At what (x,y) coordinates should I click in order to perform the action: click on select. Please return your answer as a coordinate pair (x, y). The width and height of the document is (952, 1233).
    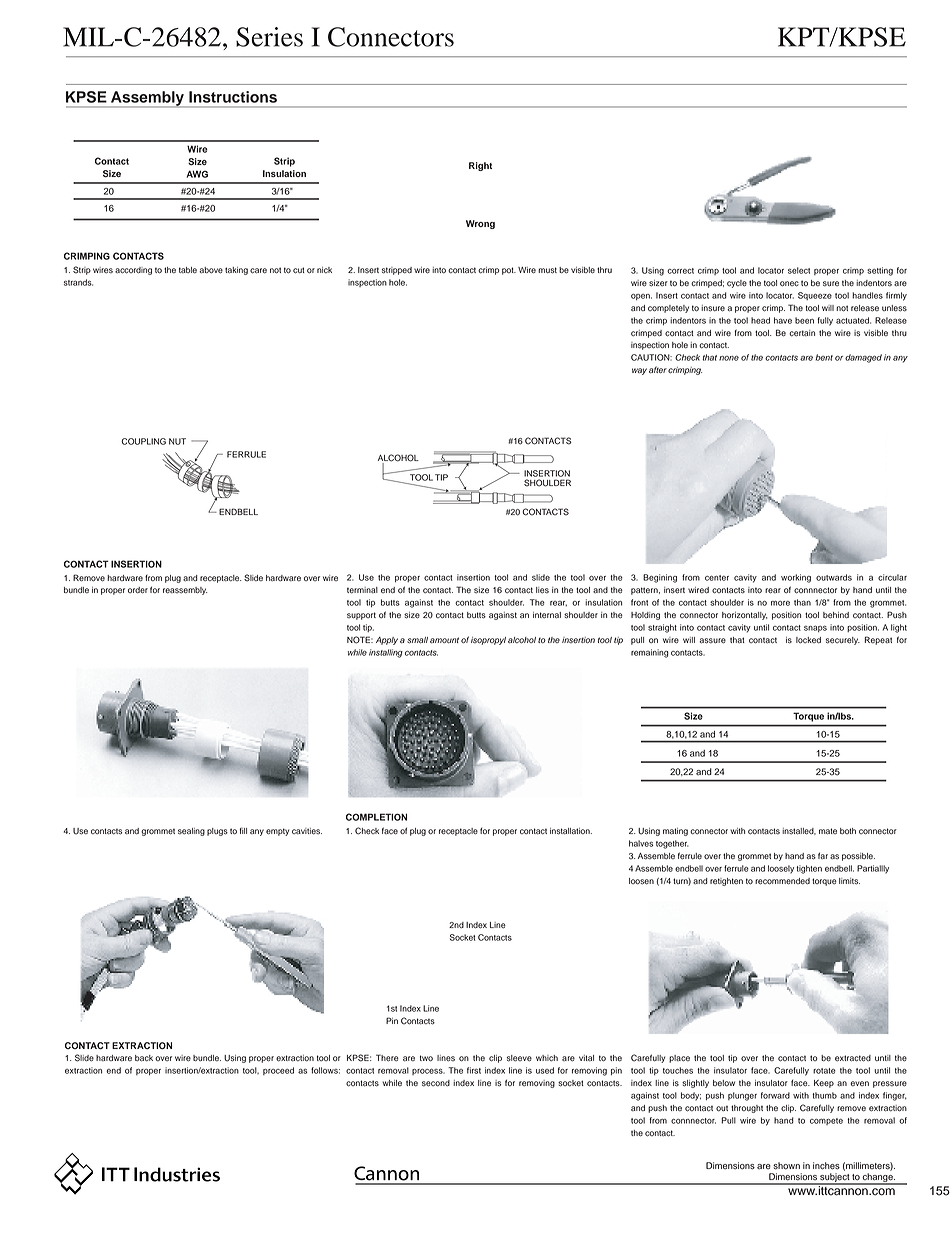
    Looking at the image, I should click on (799, 270).
